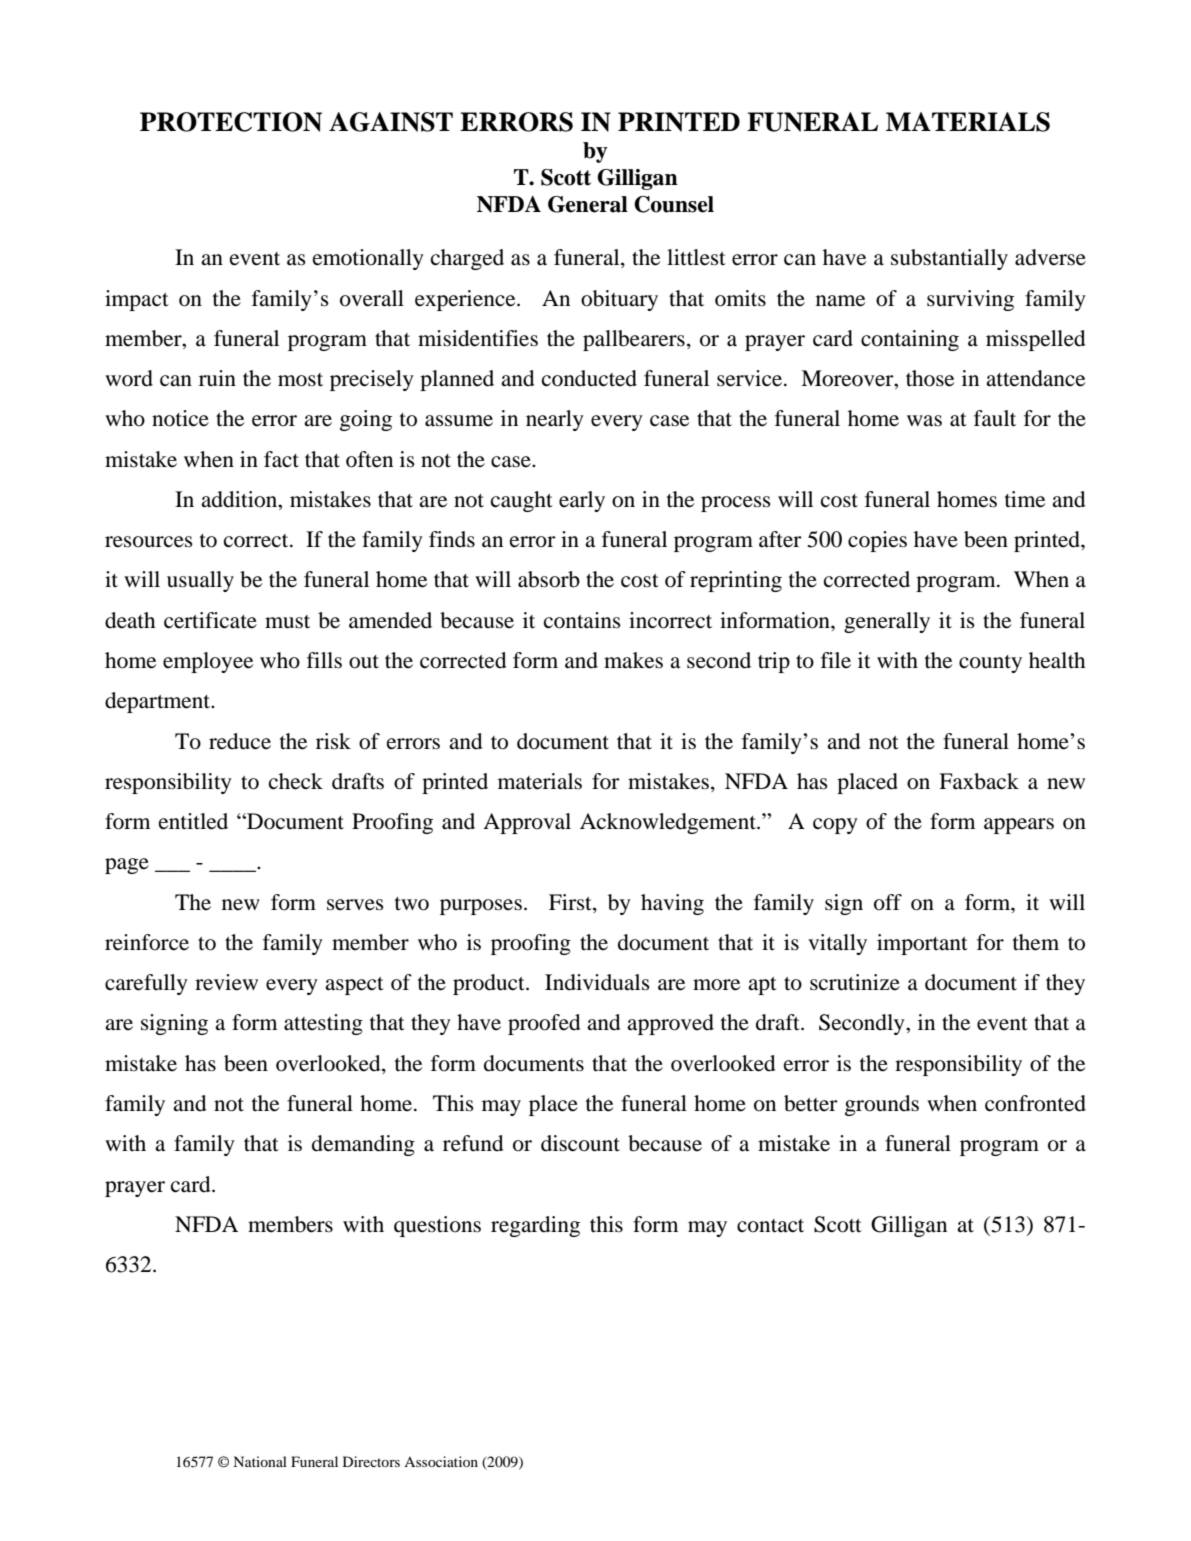 The image size is (1191, 1541). Describe the element at coordinates (260, 1461) in the document. I see `National` at that location.
